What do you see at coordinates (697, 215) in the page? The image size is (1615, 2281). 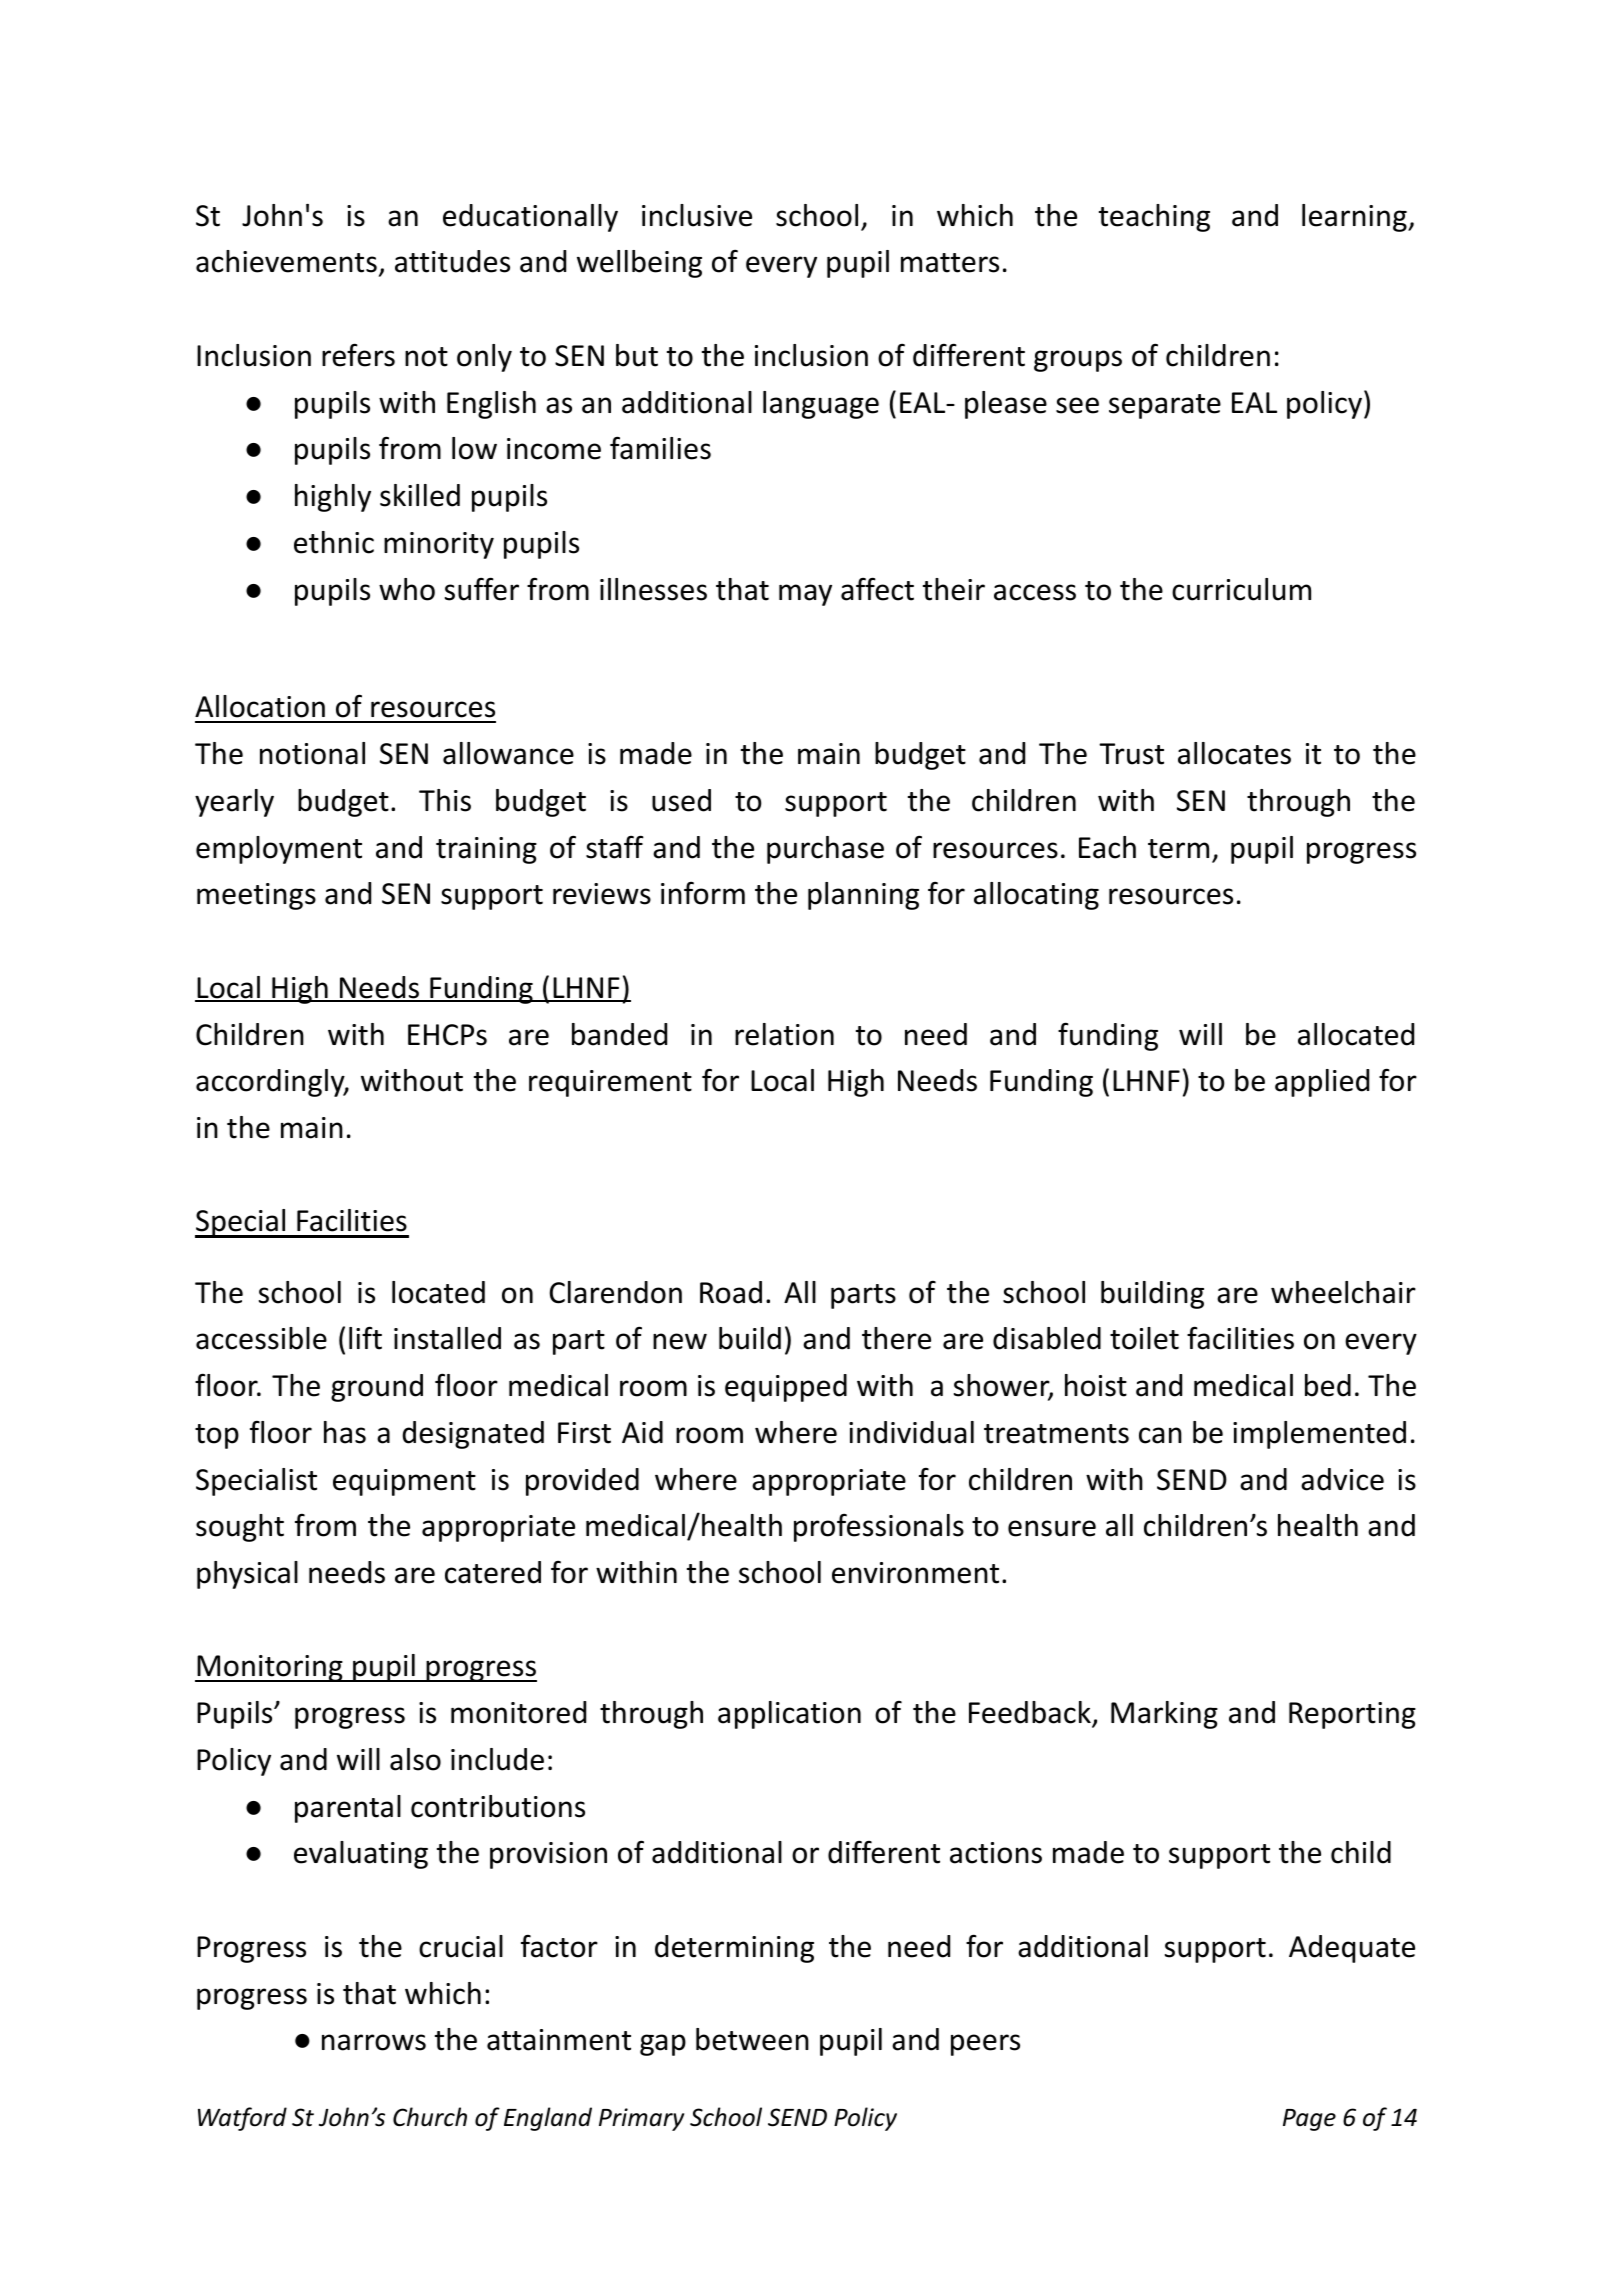 I see `inclusive` at bounding box center [697, 215].
